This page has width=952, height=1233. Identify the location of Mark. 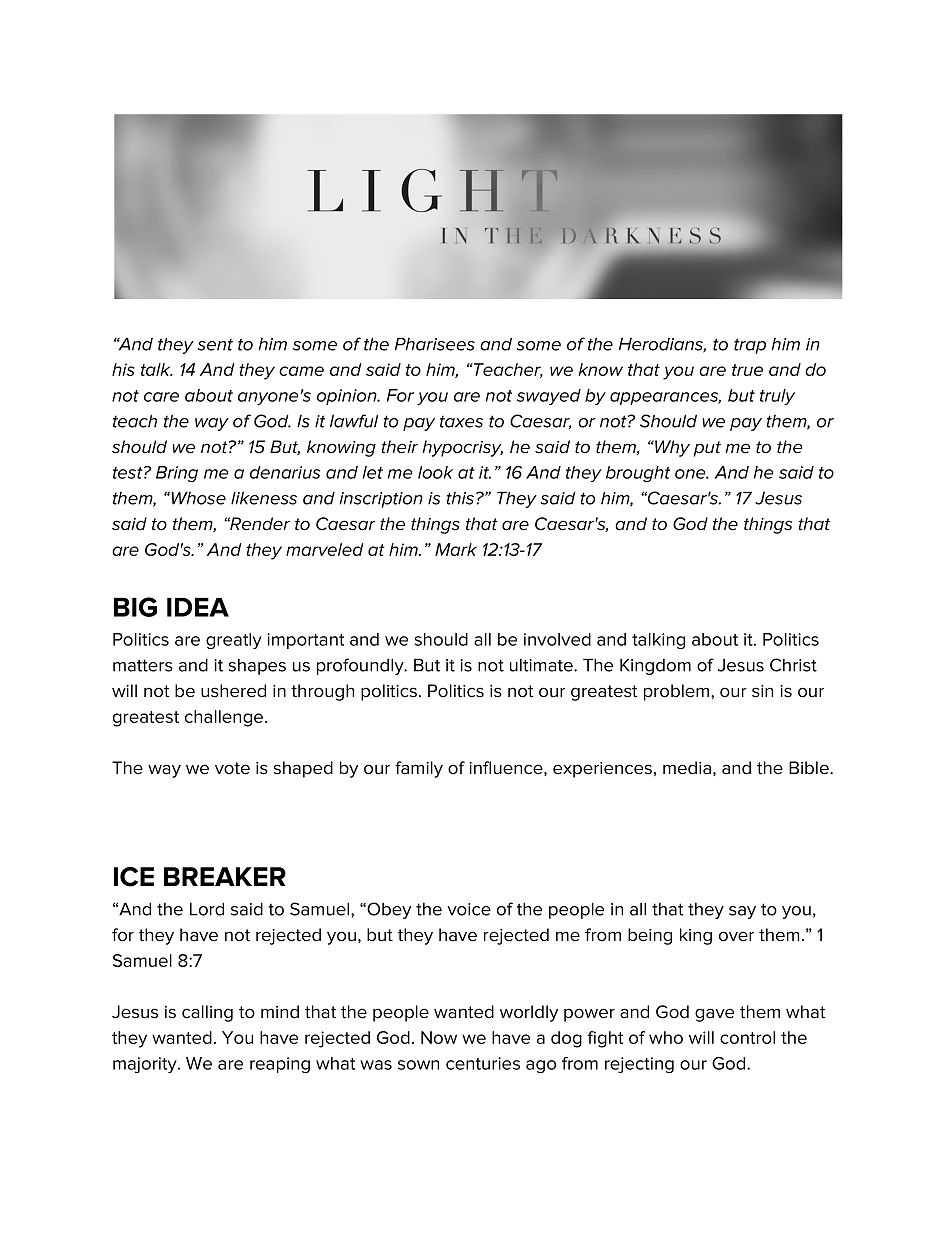
(456, 549).
